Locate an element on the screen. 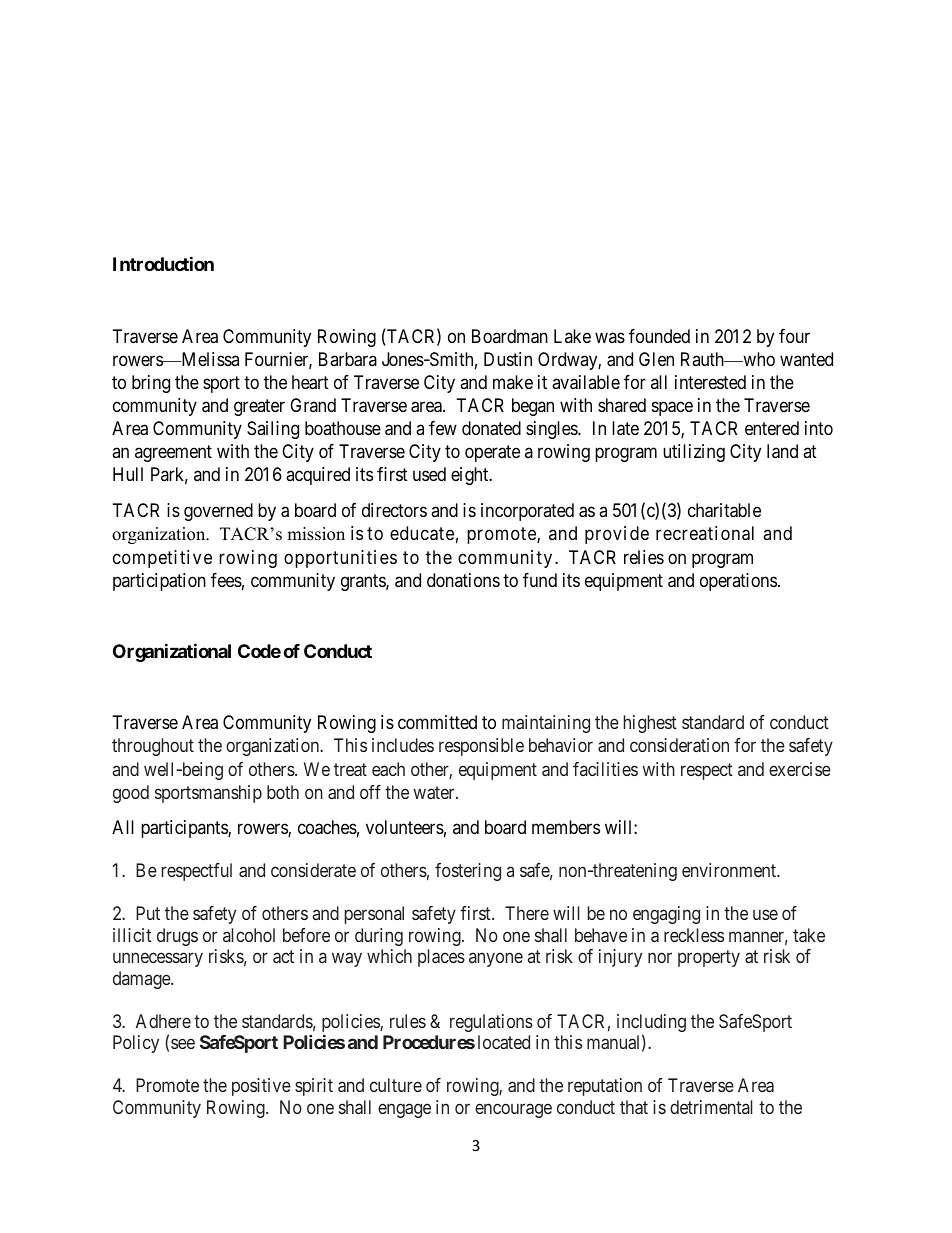  encourage is located at coordinates (513, 1110).
